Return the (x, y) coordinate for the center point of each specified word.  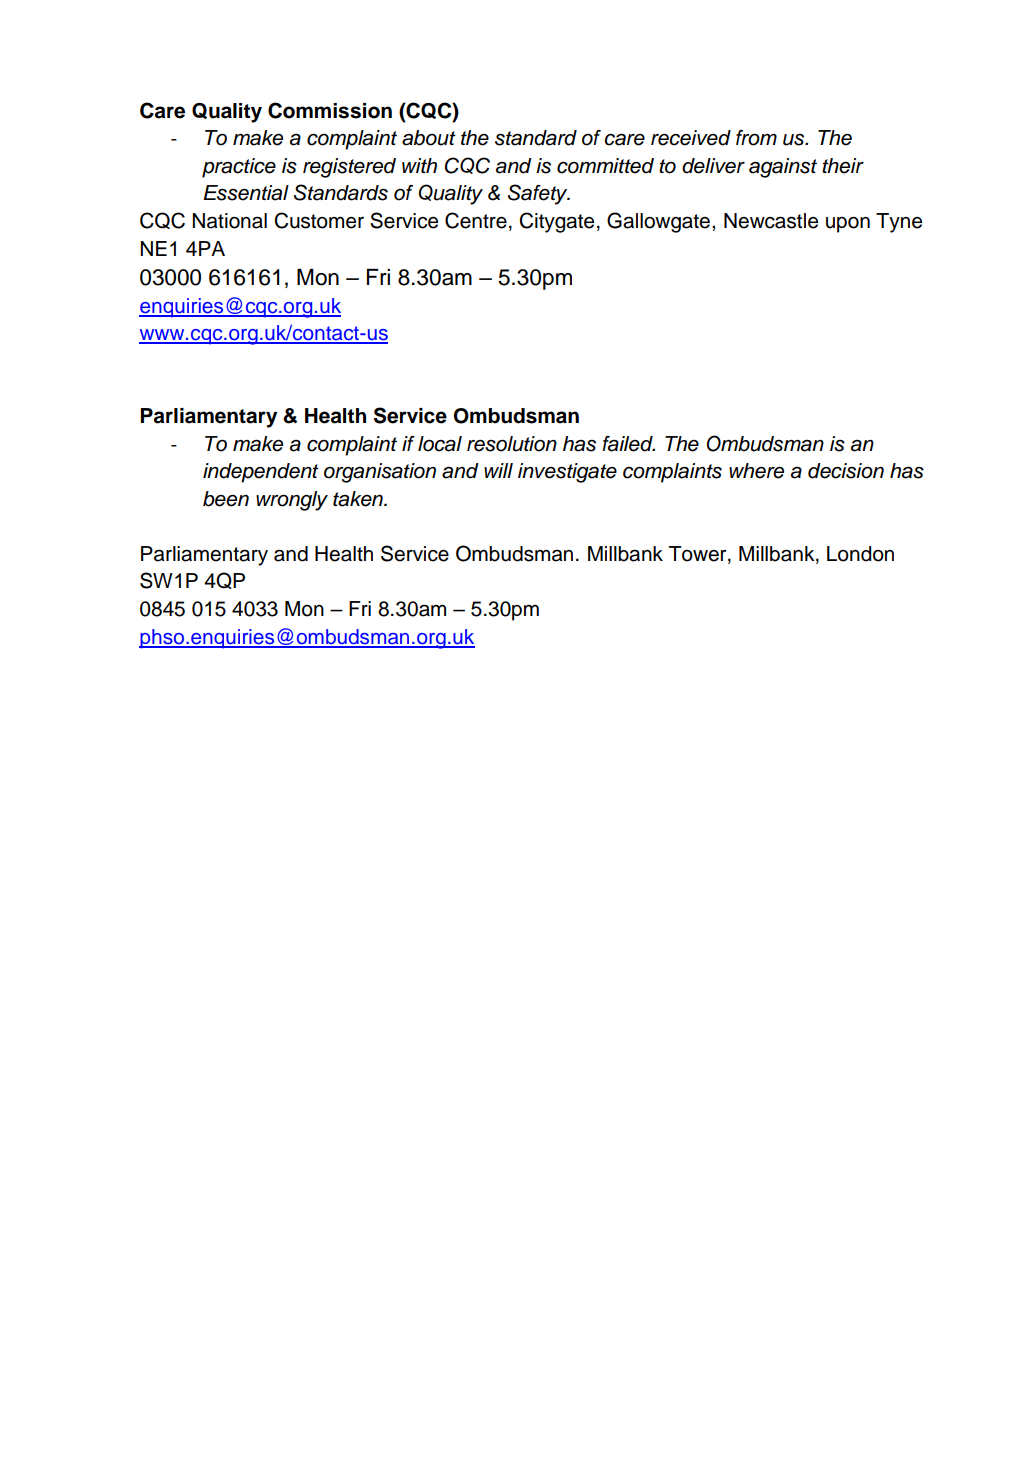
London (860, 554)
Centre (476, 220)
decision (846, 471)
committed (605, 166)
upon (848, 225)
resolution (512, 444)
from (756, 138)
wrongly (292, 501)
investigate (567, 473)
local (440, 444)
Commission (330, 110)
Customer (319, 220)
